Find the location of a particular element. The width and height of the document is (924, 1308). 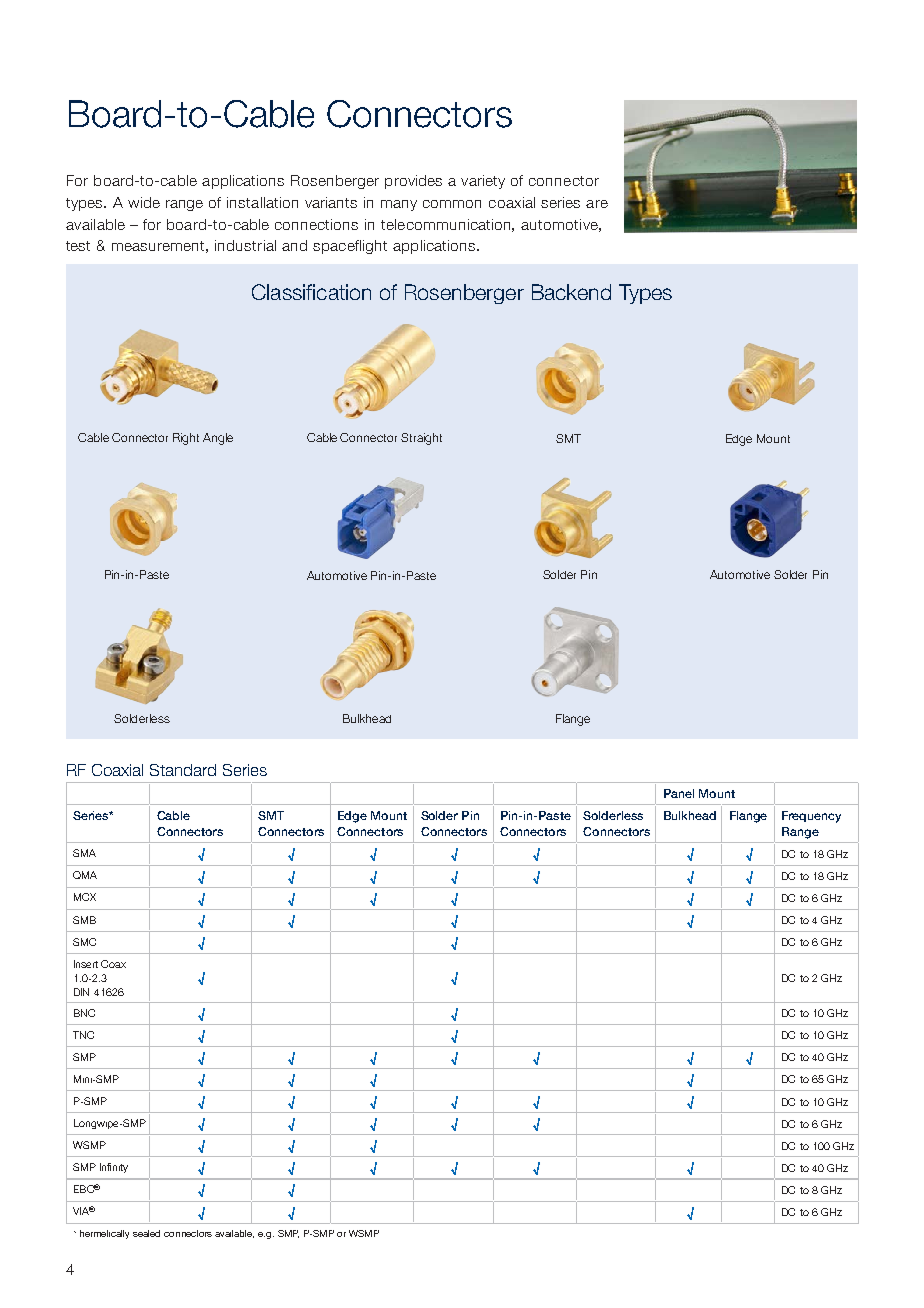

Frequency is located at coordinates (811, 817).
